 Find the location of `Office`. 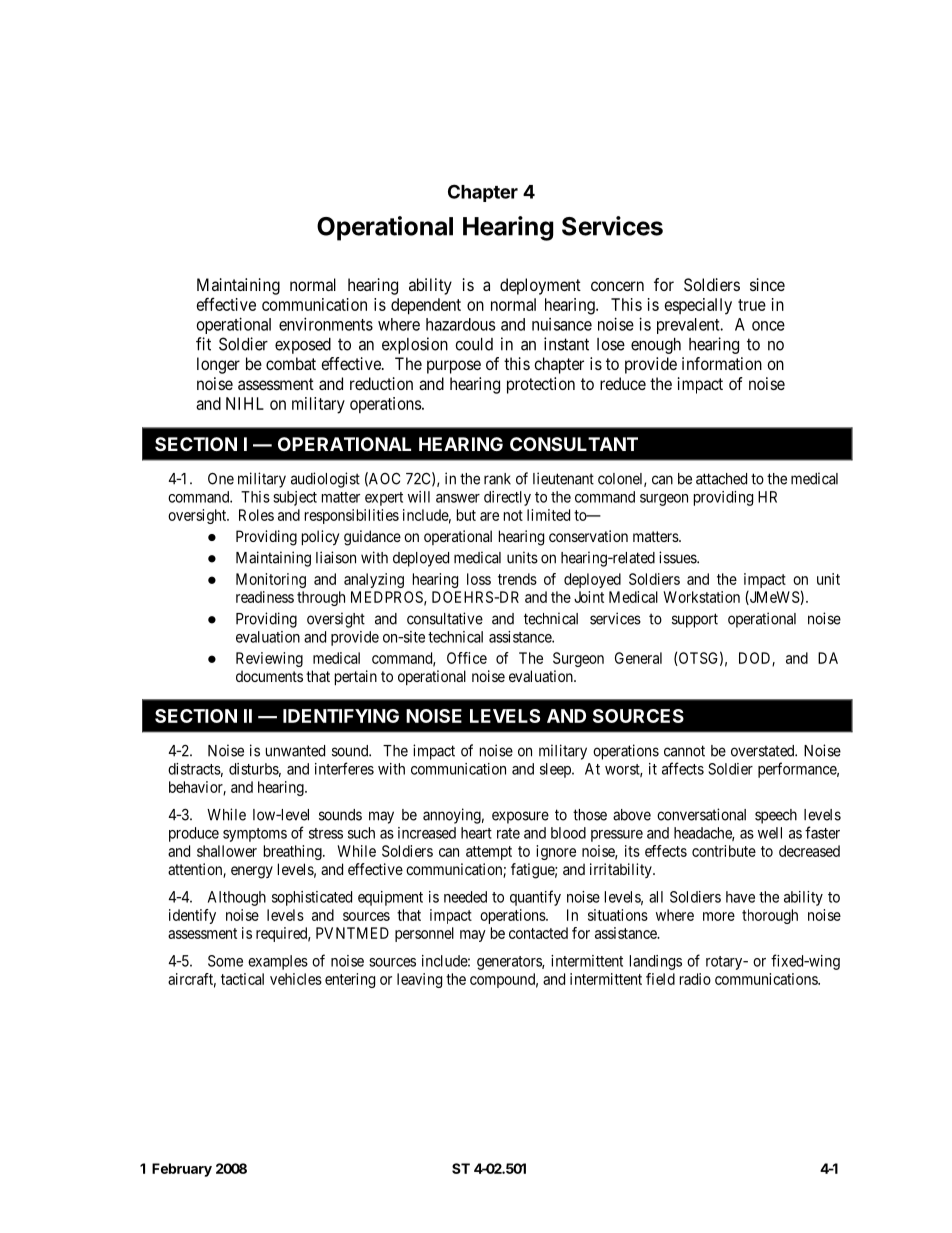

Office is located at coordinates (467, 658).
